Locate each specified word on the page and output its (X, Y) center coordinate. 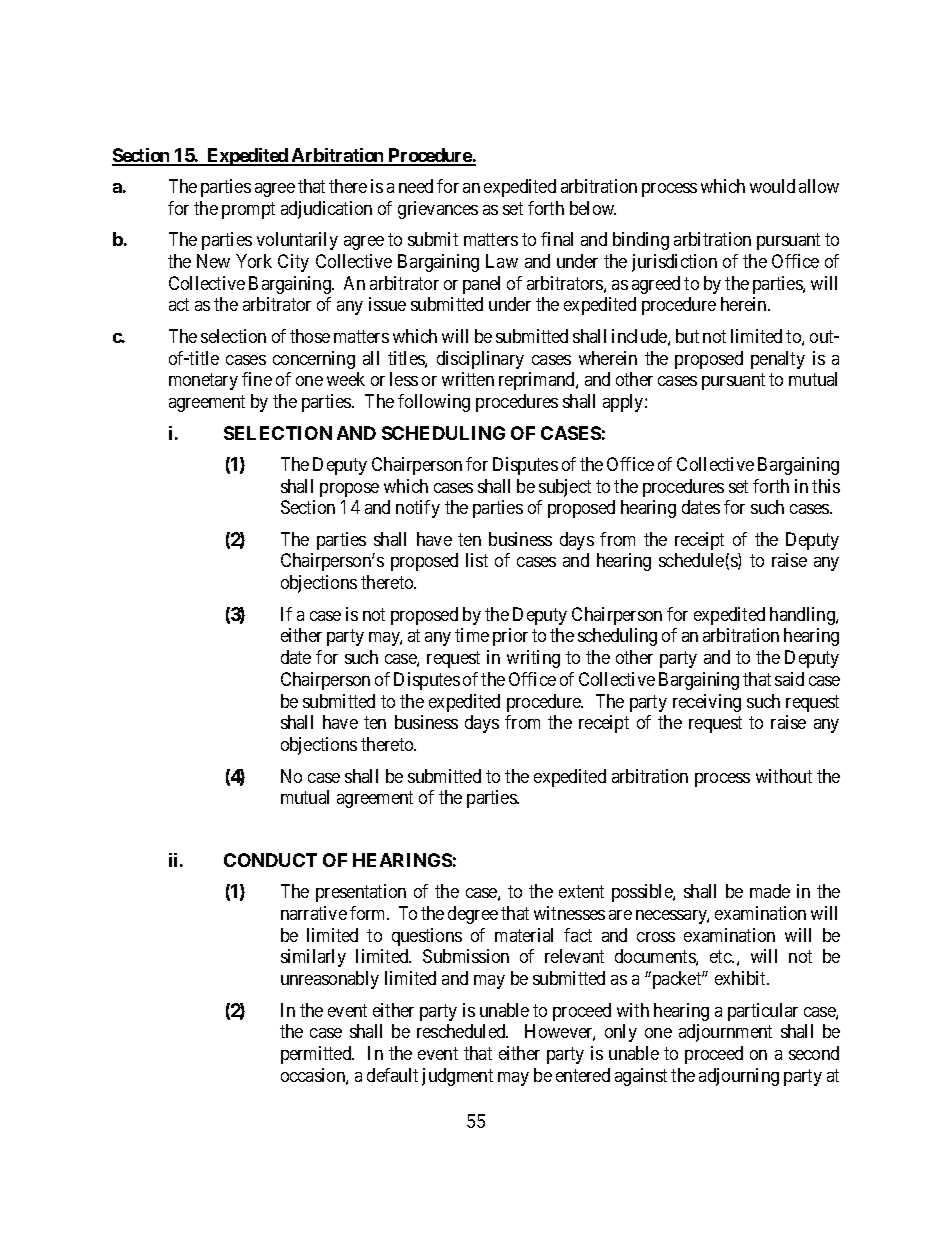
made (770, 891)
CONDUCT (270, 860)
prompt (248, 210)
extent (581, 891)
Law (502, 261)
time (472, 635)
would (772, 186)
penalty (778, 360)
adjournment (725, 1033)
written (468, 379)
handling (803, 616)
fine (257, 379)
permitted (317, 1055)
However (560, 1032)
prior (510, 637)
